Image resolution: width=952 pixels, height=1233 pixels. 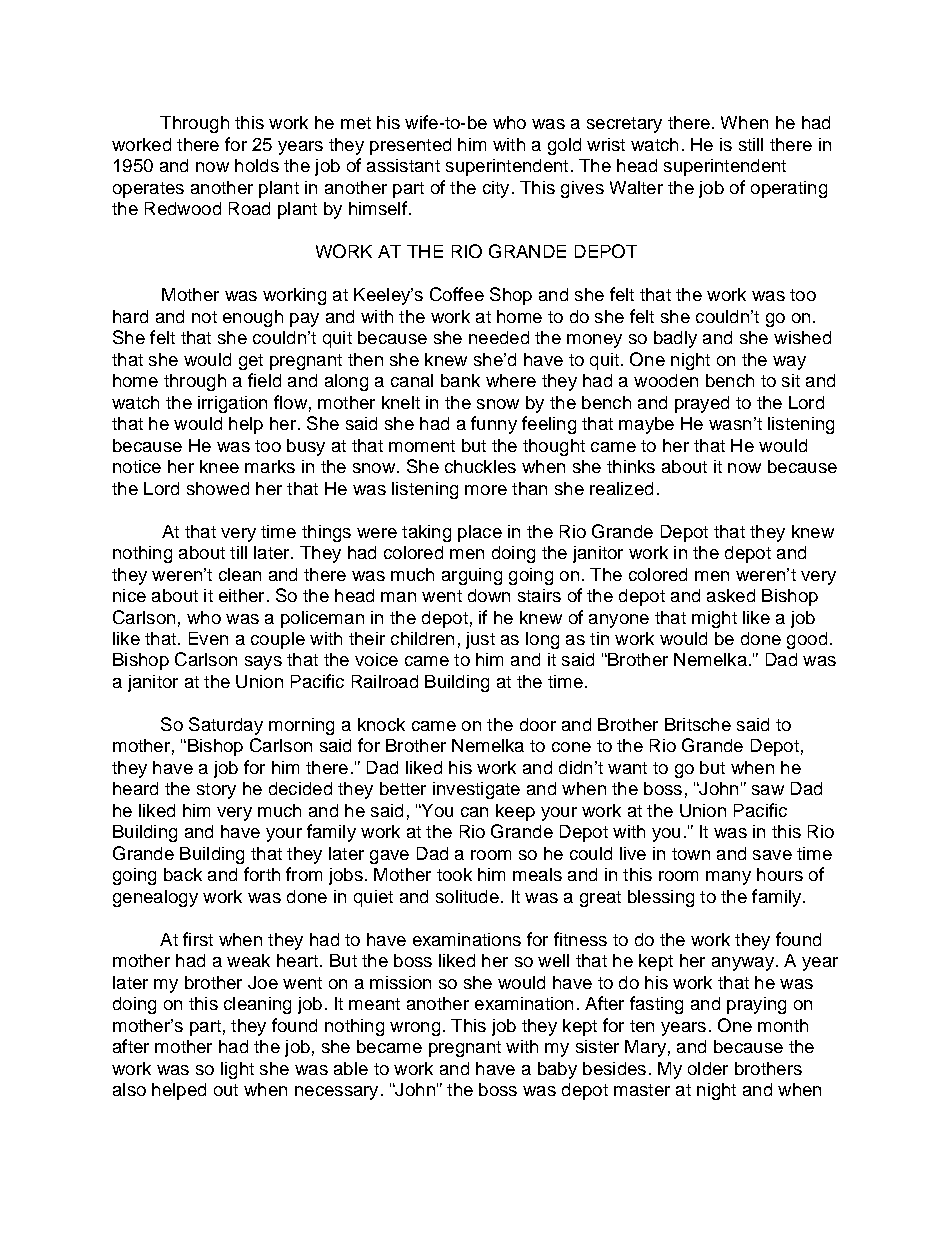 What do you see at coordinates (731, 595) in the screenshot?
I see `asked` at bounding box center [731, 595].
